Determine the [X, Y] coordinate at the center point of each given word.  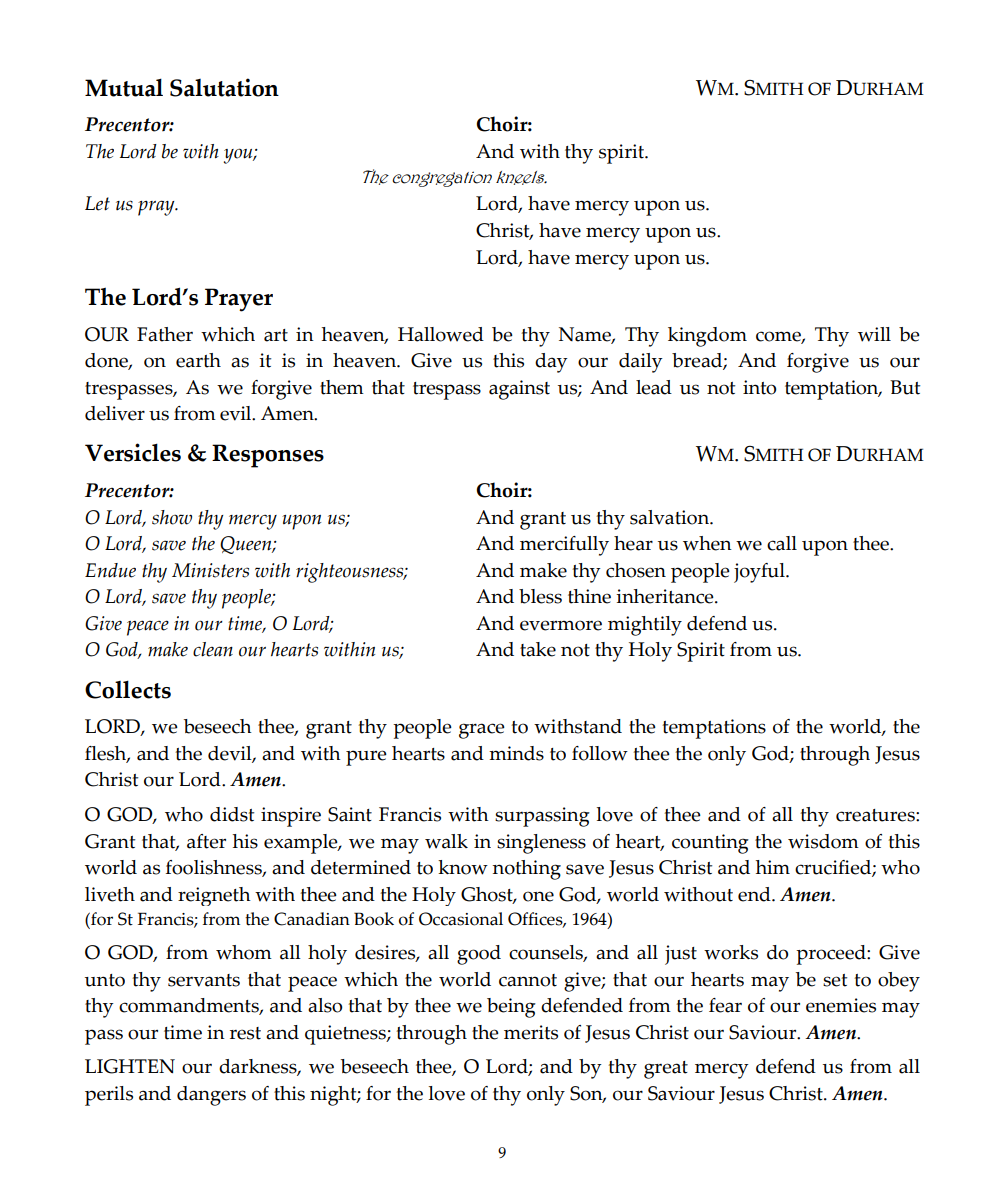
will [874, 334]
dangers [211, 1096]
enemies [841, 1005]
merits [531, 1032]
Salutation [224, 87]
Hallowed [441, 334]
